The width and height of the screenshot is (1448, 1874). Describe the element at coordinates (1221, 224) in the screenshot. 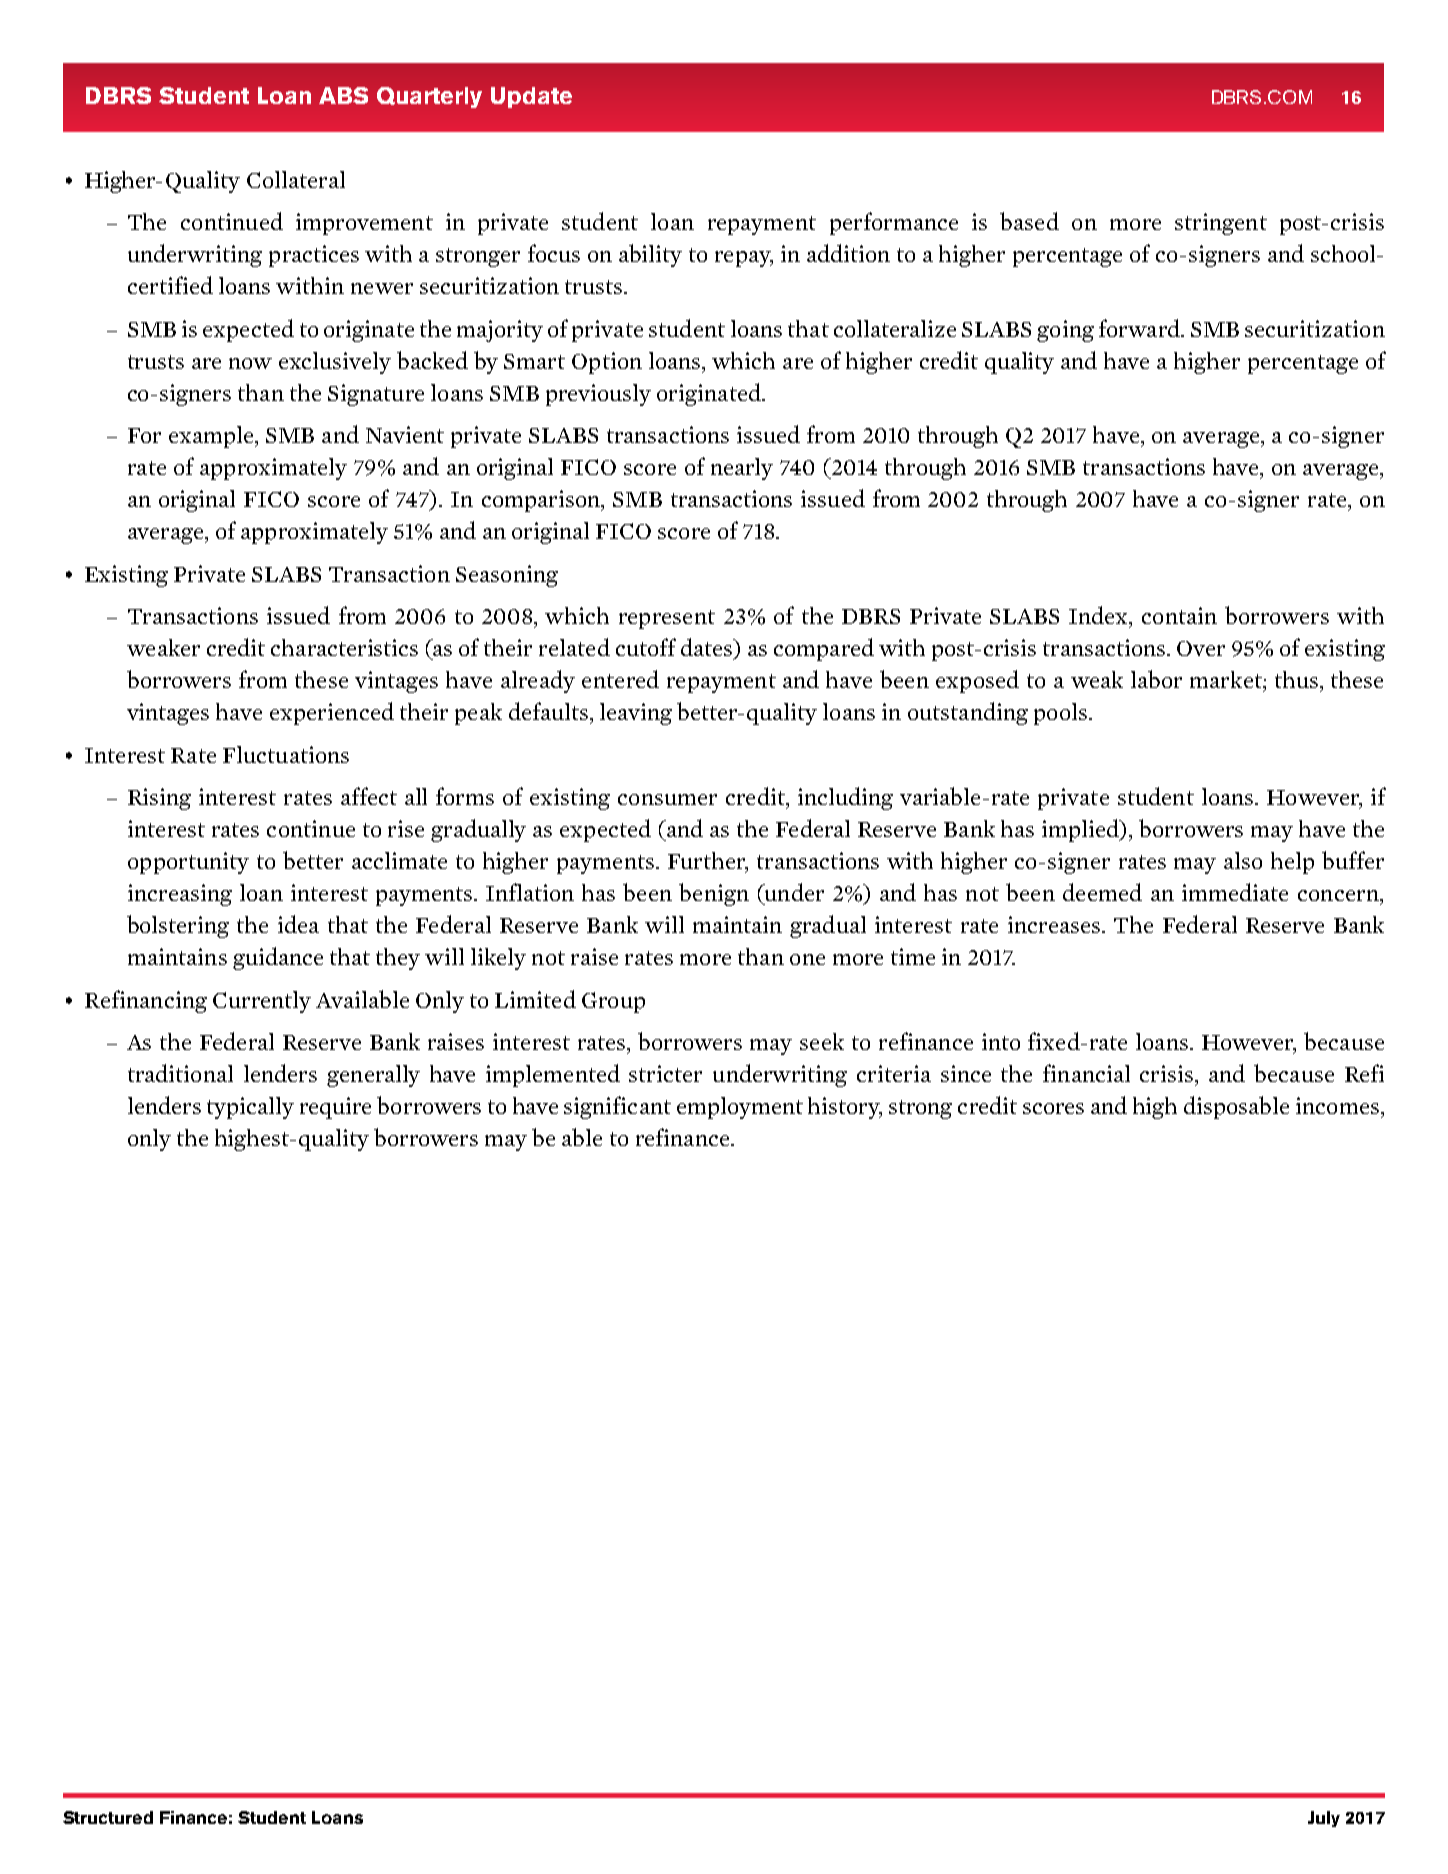

I see `stringent` at that location.
